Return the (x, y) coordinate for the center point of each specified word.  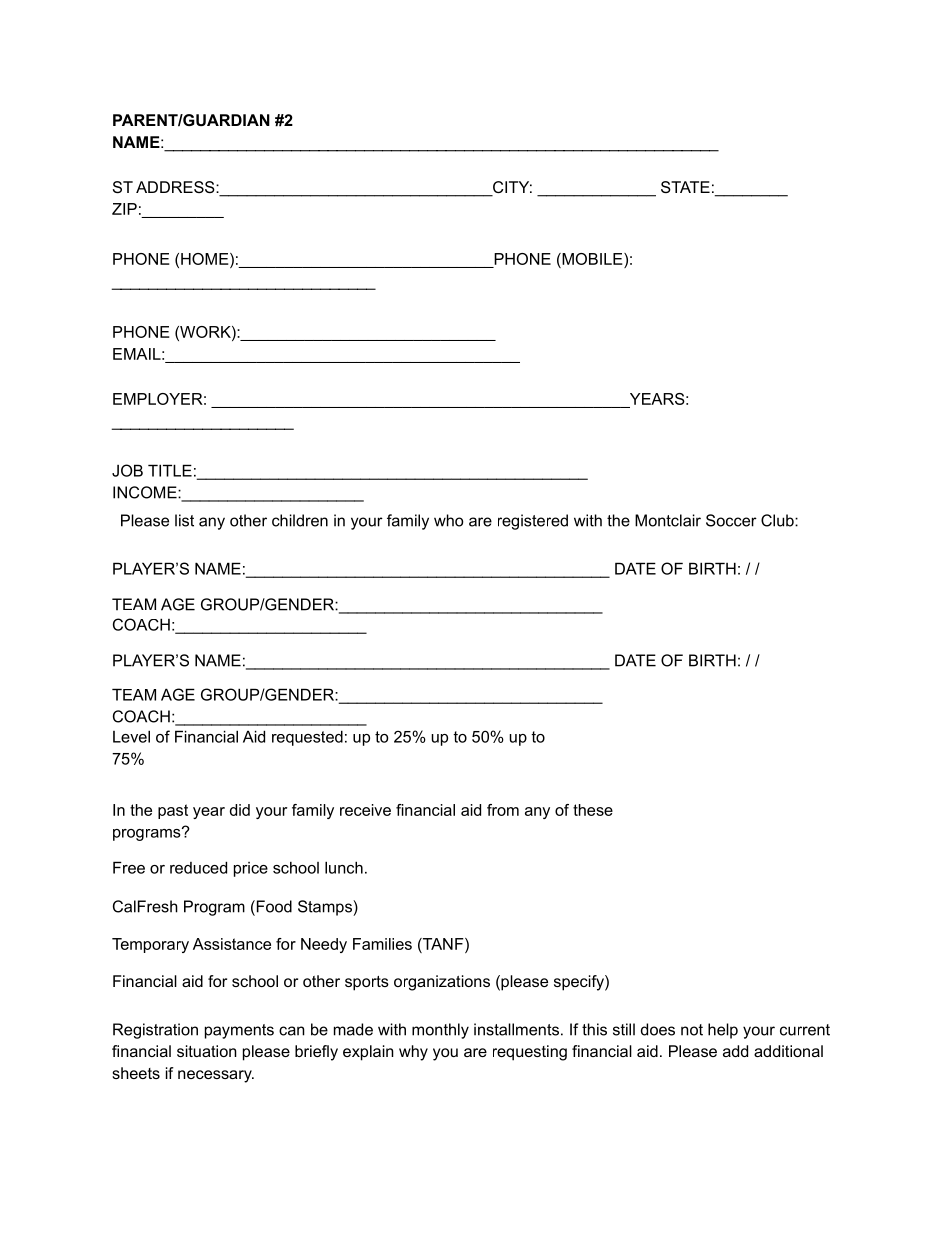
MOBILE (592, 259)
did (240, 810)
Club (778, 520)
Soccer (731, 520)
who (448, 520)
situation (207, 1051)
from (503, 810)
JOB (127, 470)
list (184, 520)
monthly (440, 1031)
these (593, 810)
